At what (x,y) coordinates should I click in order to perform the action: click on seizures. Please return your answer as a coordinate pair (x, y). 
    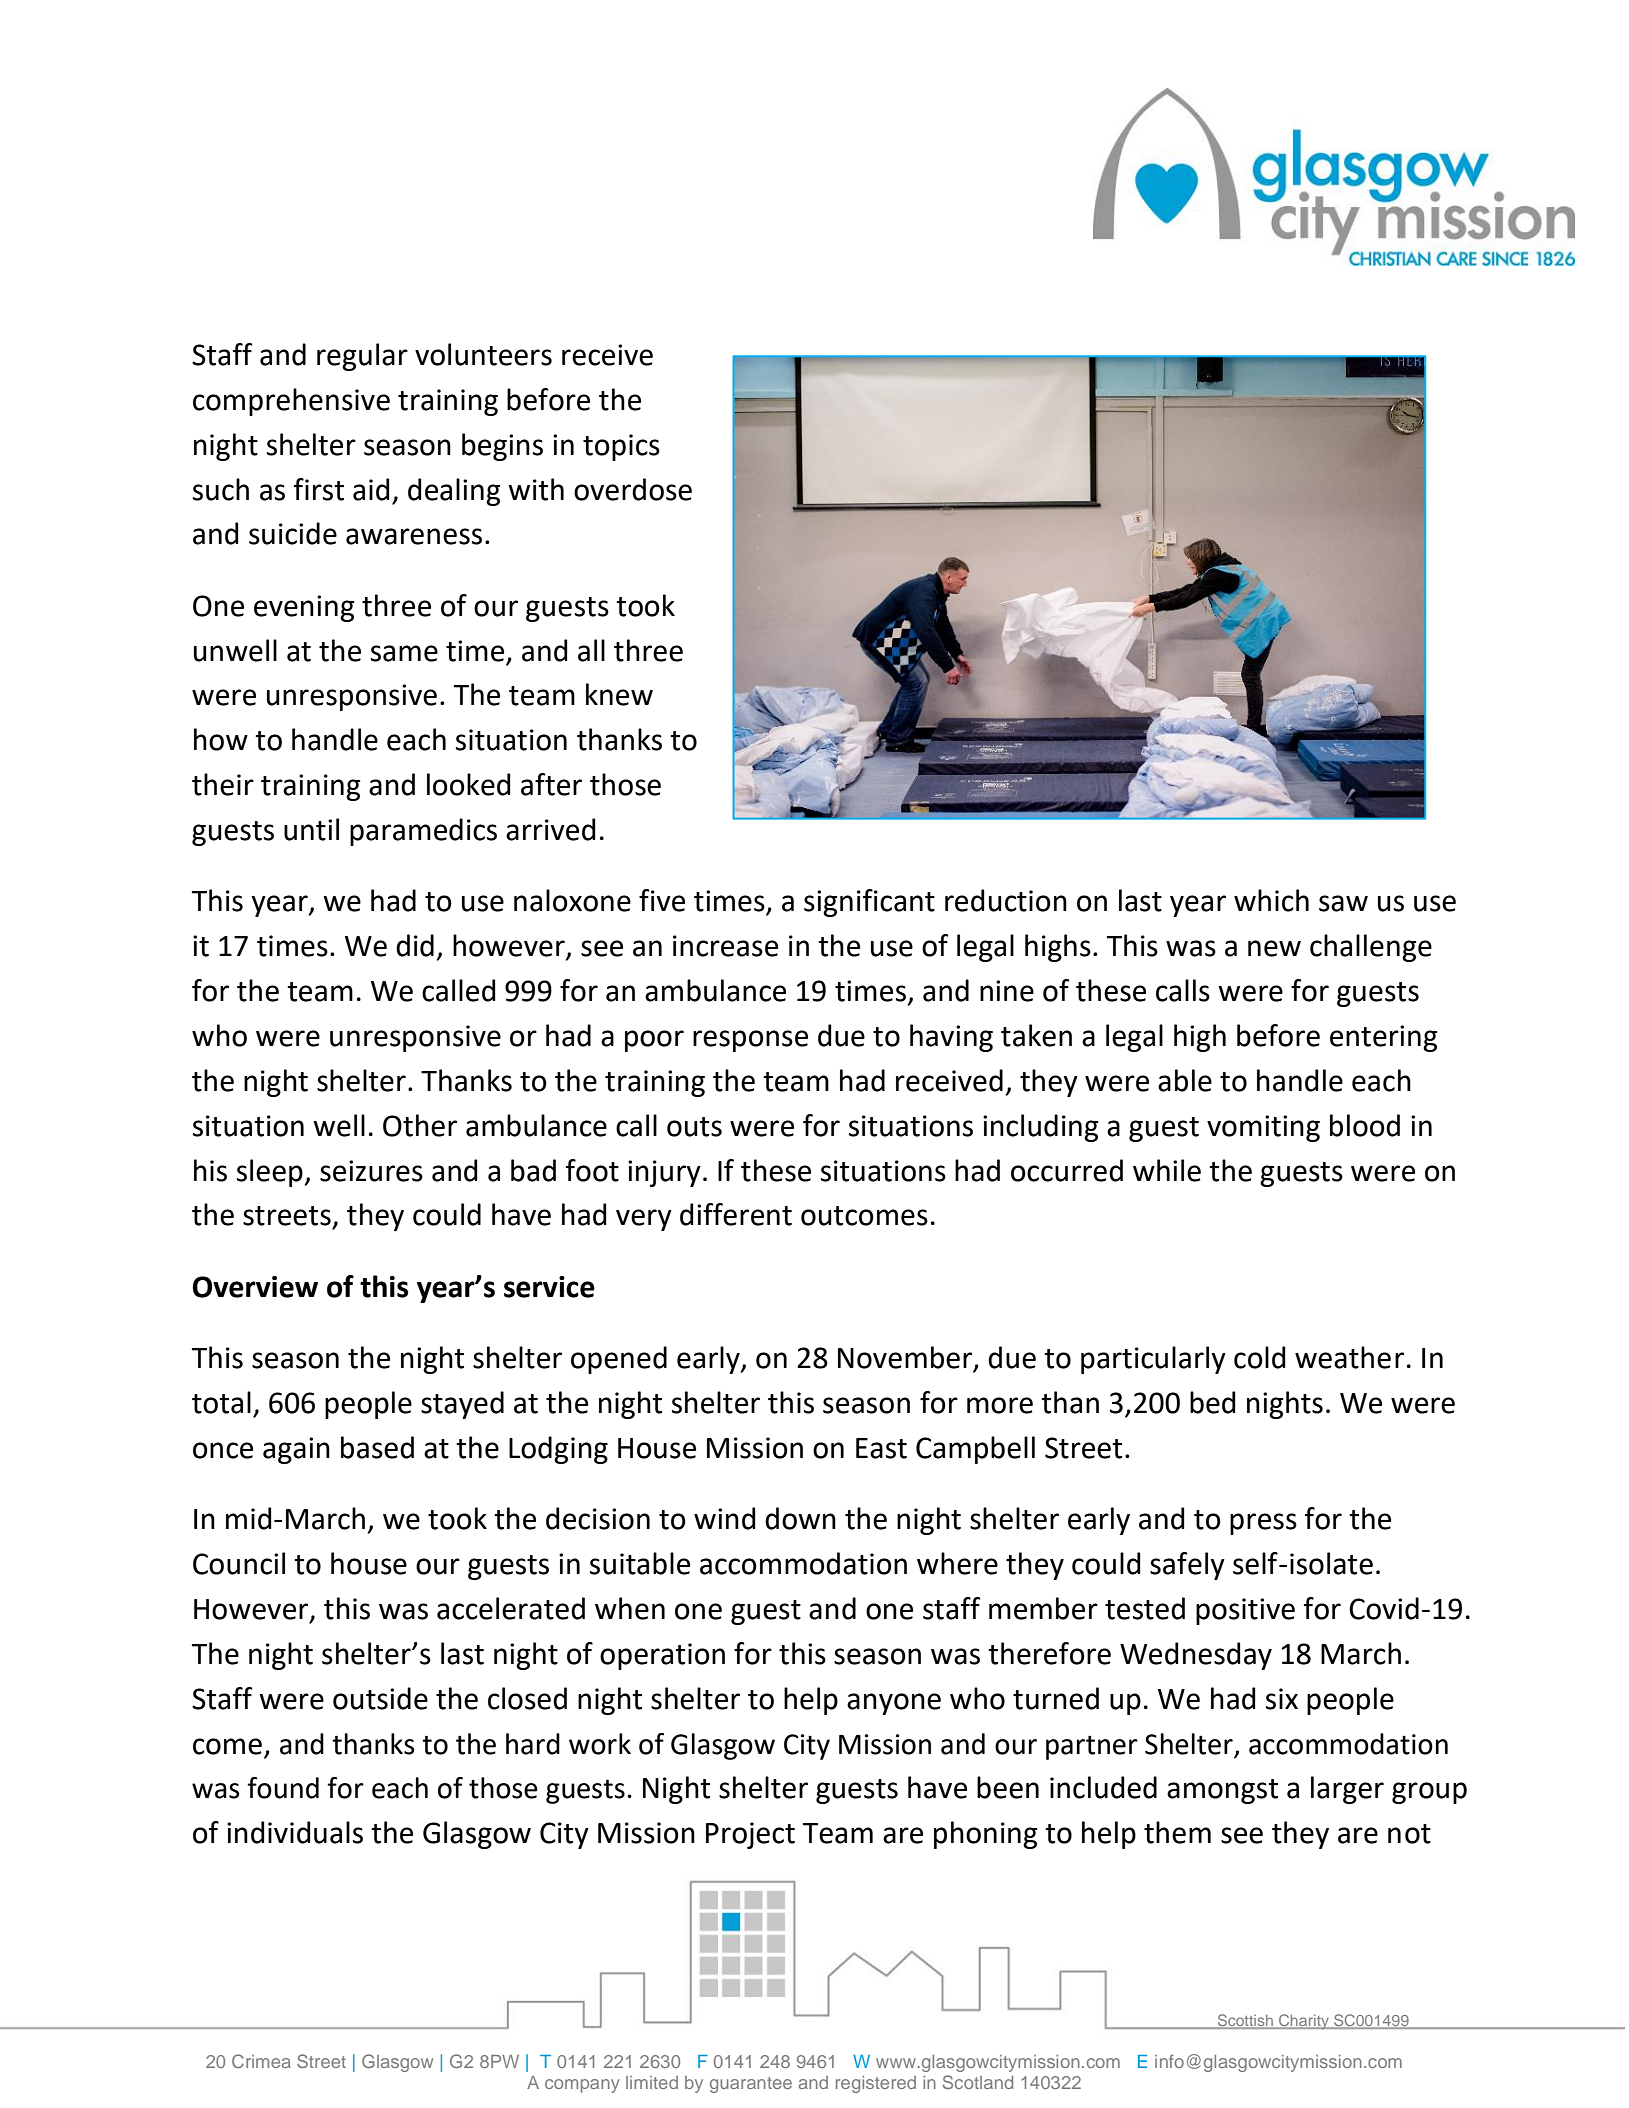
    Looking at the image, I should click on (371, 1171).
